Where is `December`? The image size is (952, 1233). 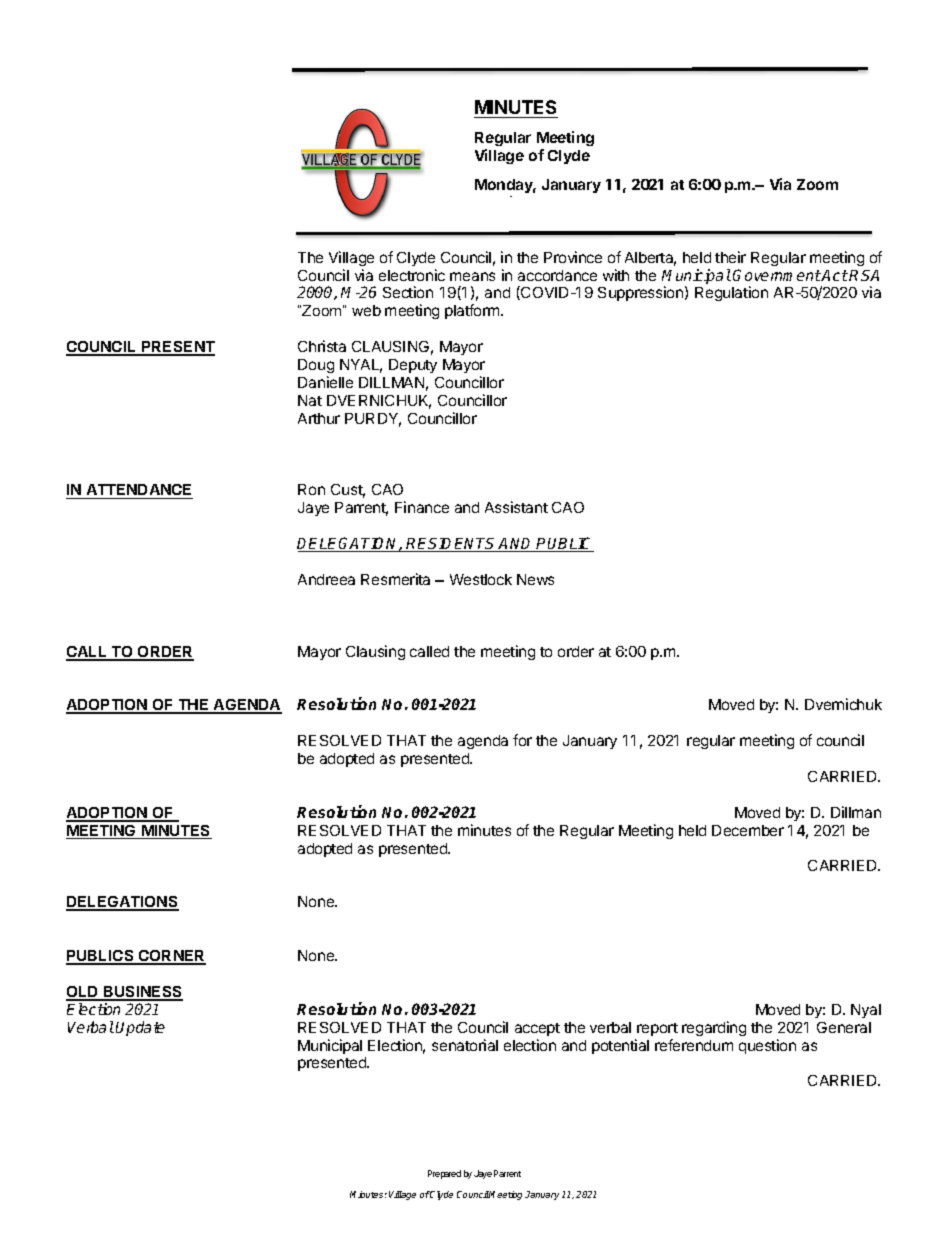
December is located at coordinates (748, 830).
